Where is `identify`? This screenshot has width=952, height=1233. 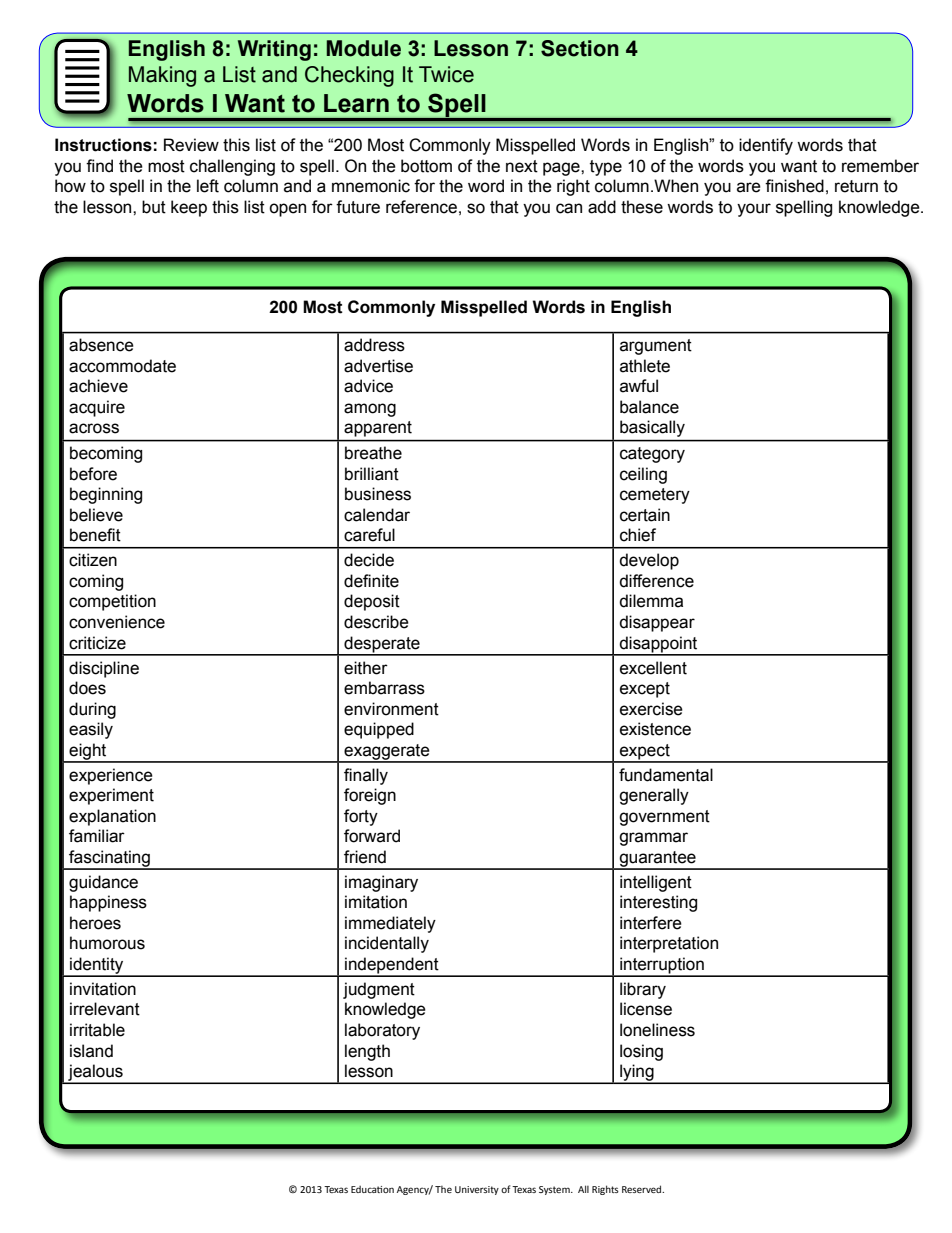 identify is located at coordinates (766, 146).
